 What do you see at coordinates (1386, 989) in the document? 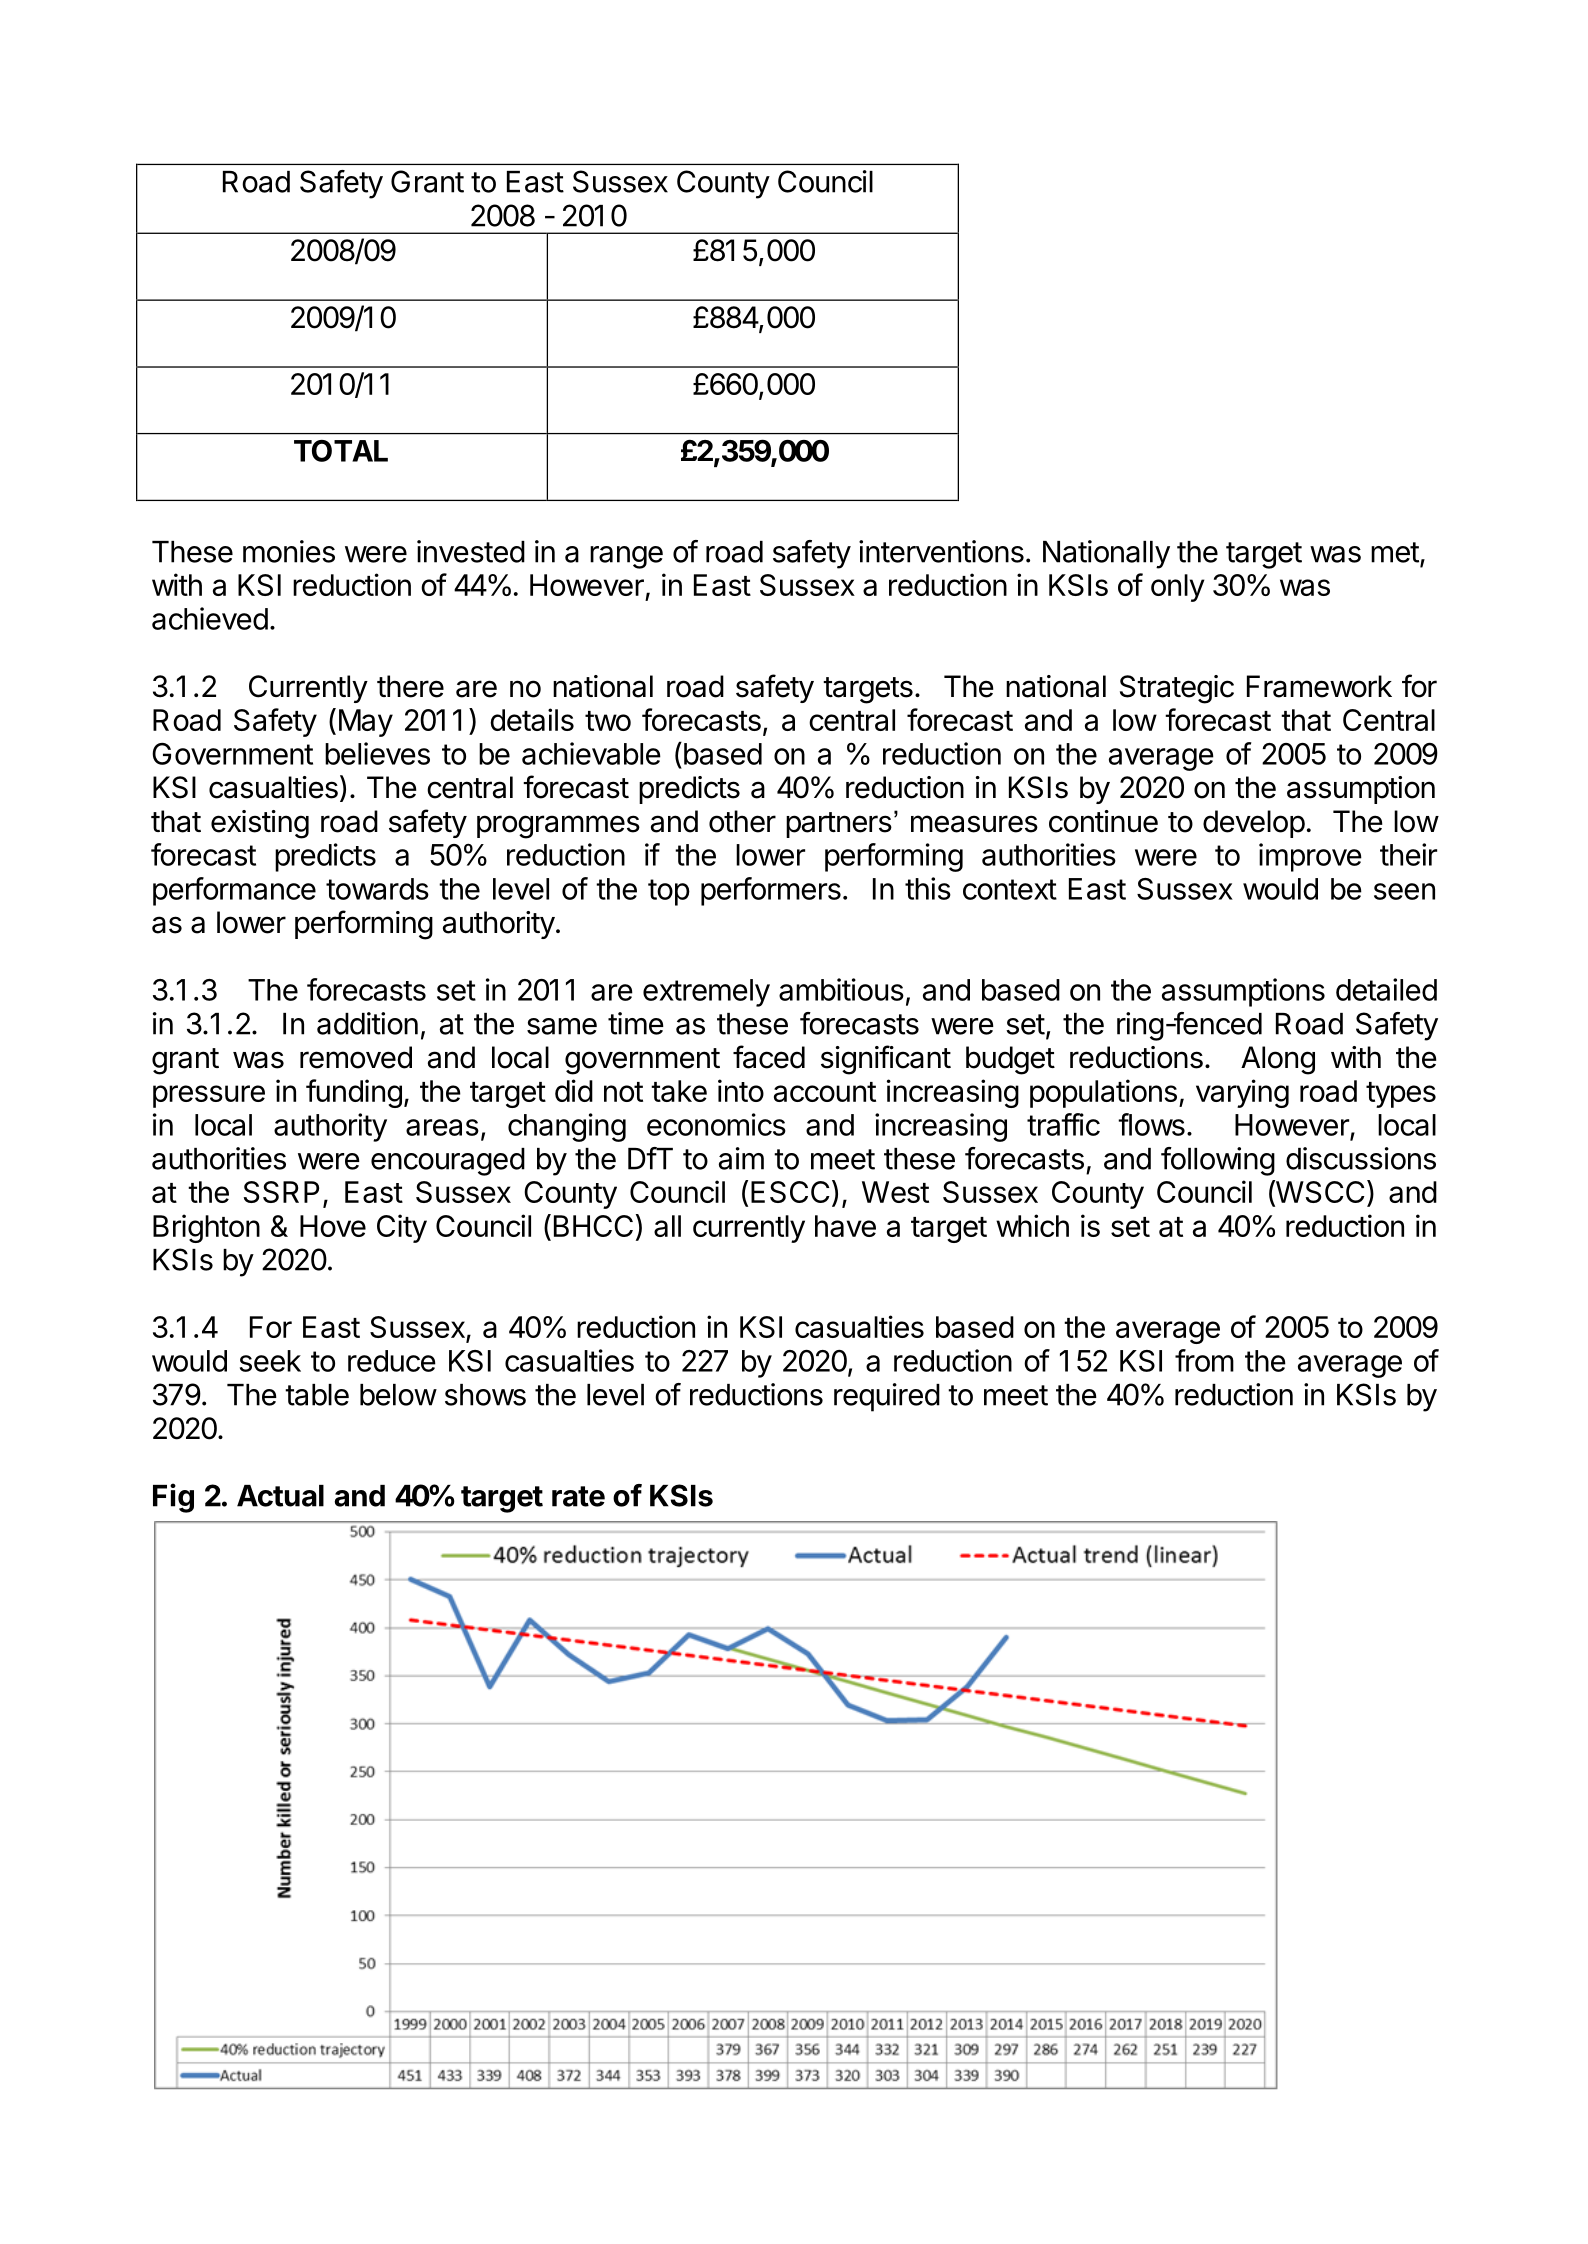
I see `detailed` at bounding box center [1386, 989].
